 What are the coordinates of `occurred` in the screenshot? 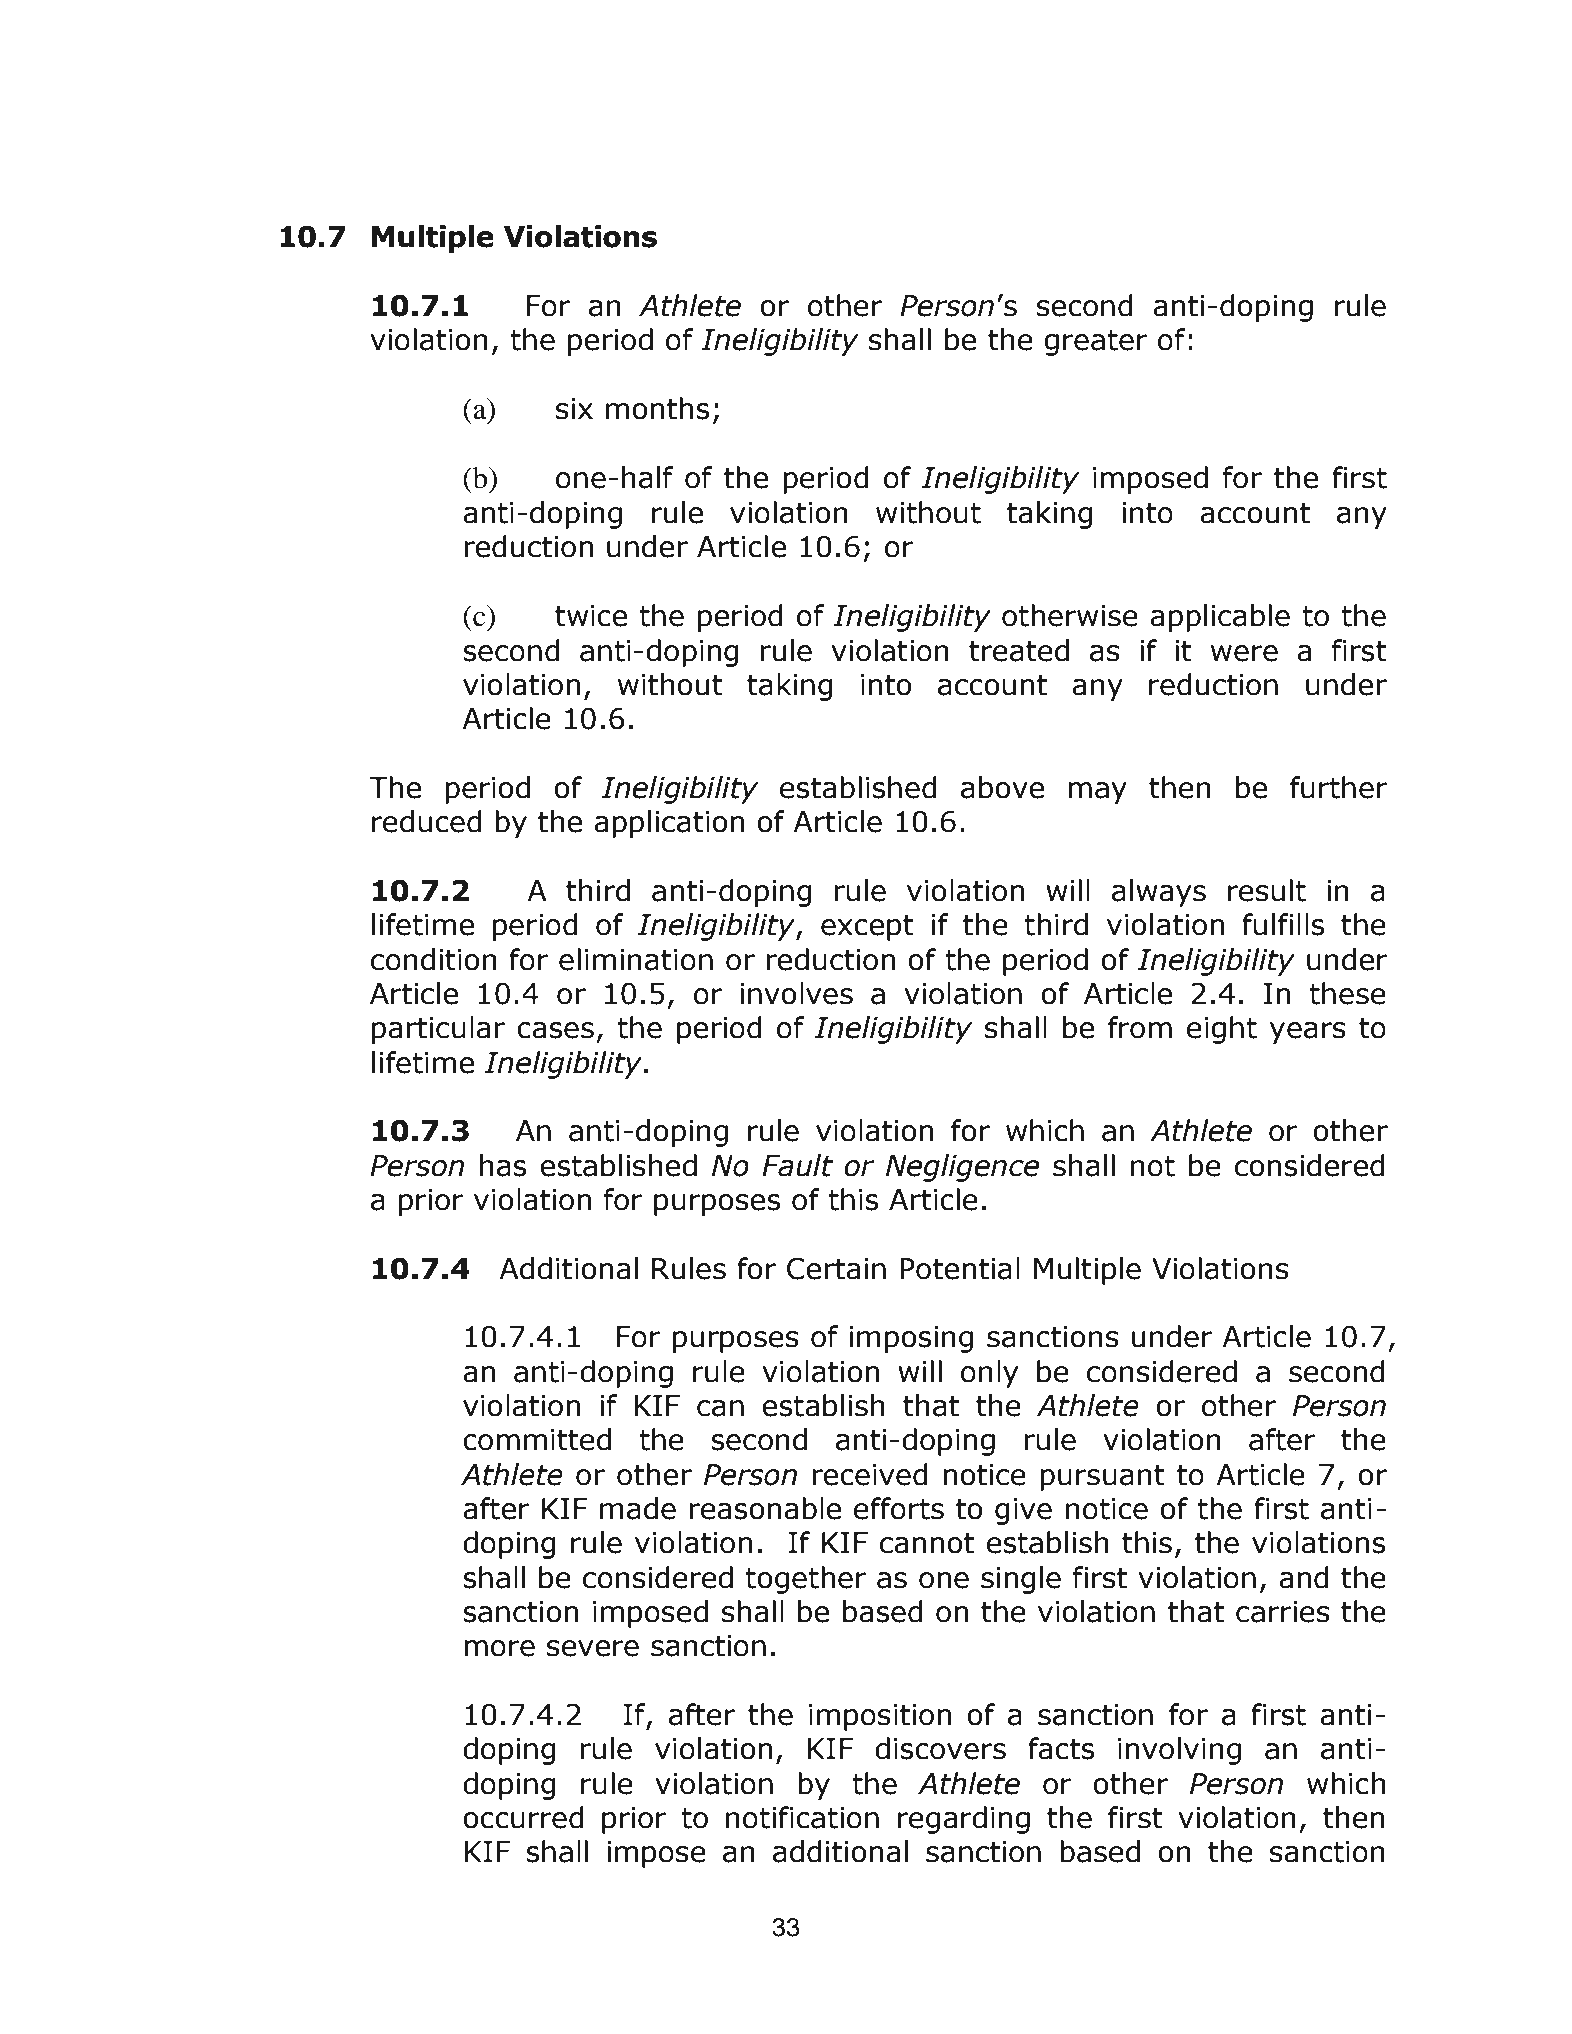 It's located at (523, 1817).
